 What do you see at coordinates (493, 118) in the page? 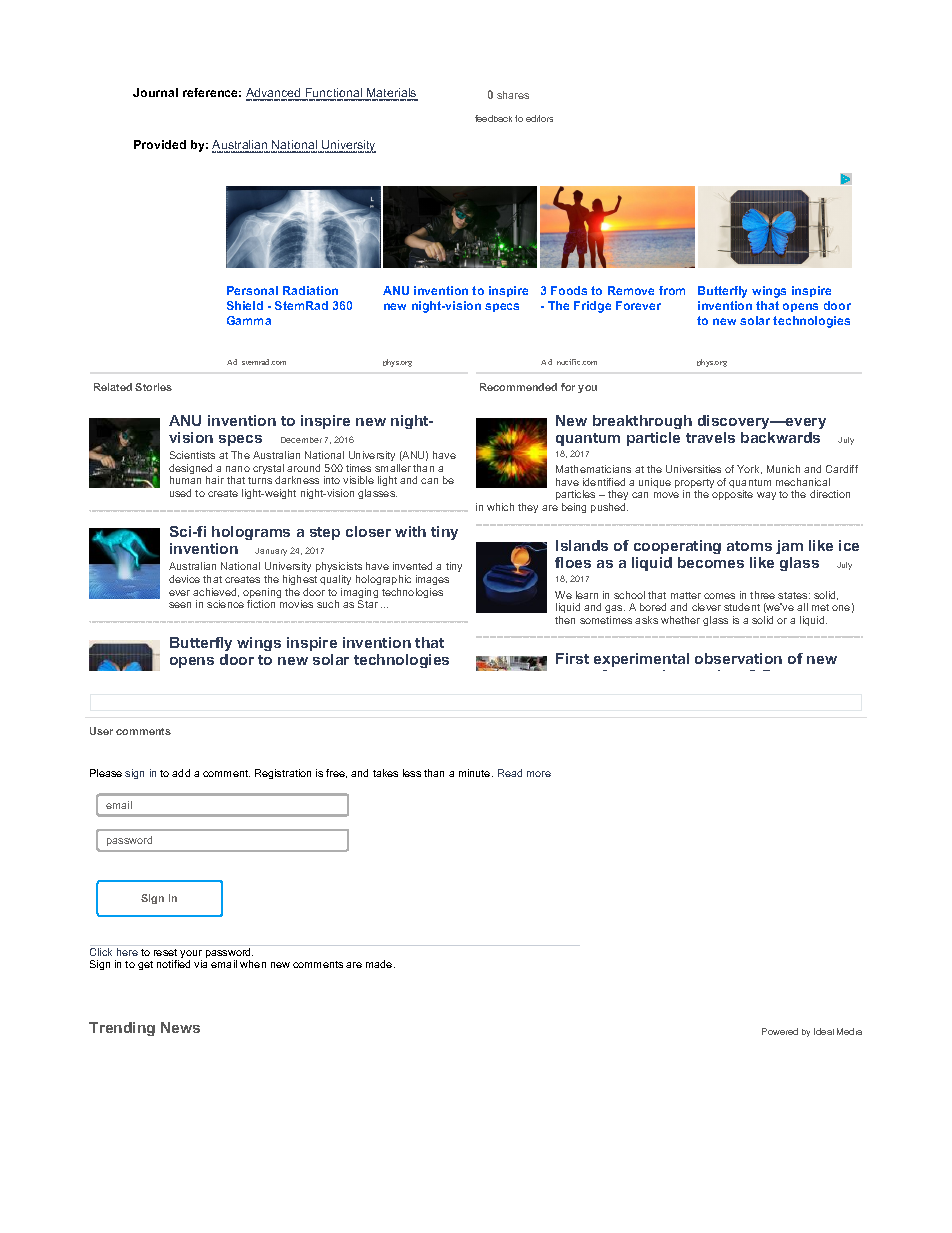
I see `feedback` at bounding box center [493, 118].
